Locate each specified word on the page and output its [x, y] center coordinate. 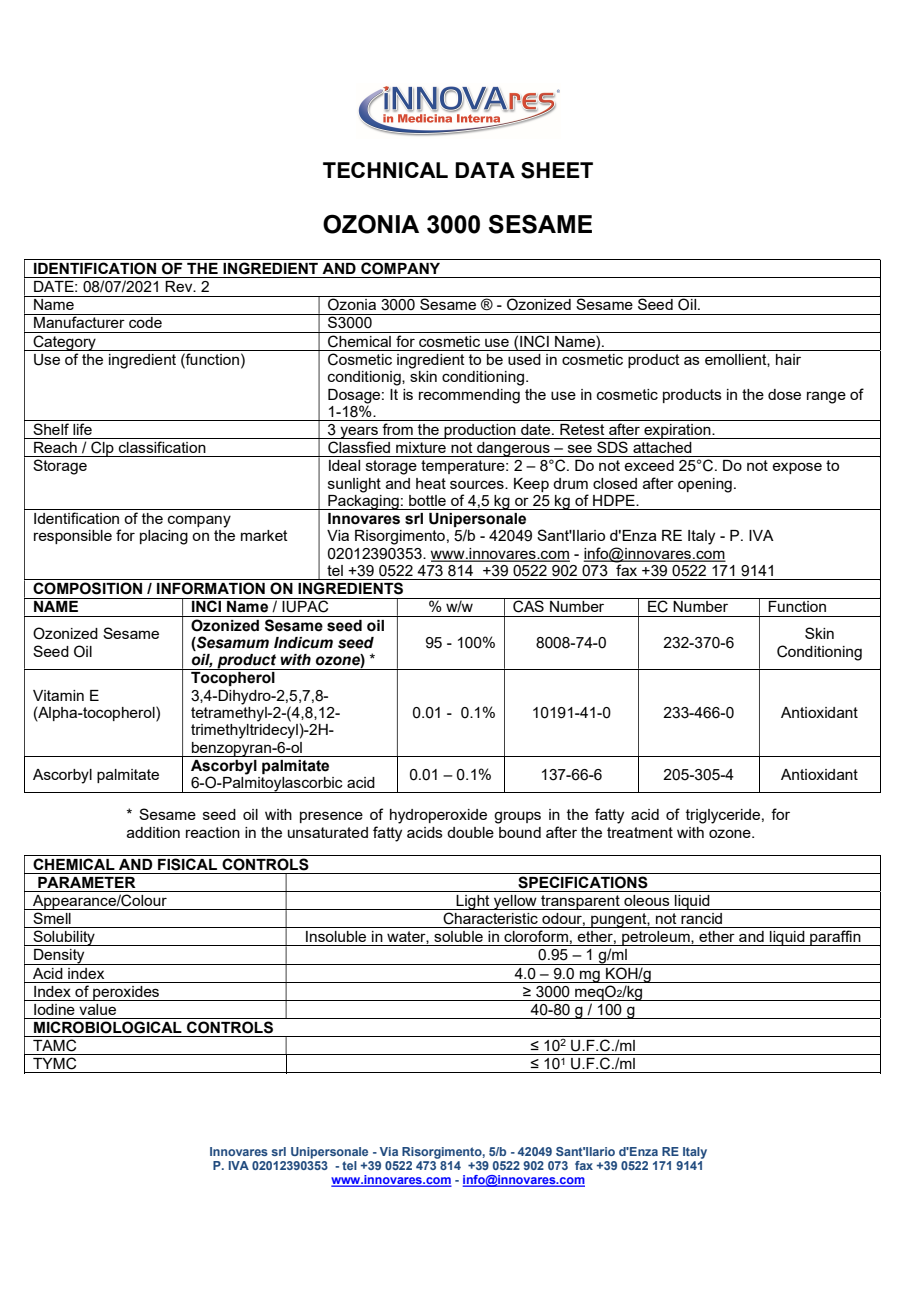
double [470, 832]
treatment [640, 832]
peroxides [126, 993]
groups [517, 817]
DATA [485, 170]
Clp [102, 449]
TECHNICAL [385, 170]
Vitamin [58, 695]
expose [797, 468]
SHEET [557, 170]
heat [431, 483]
